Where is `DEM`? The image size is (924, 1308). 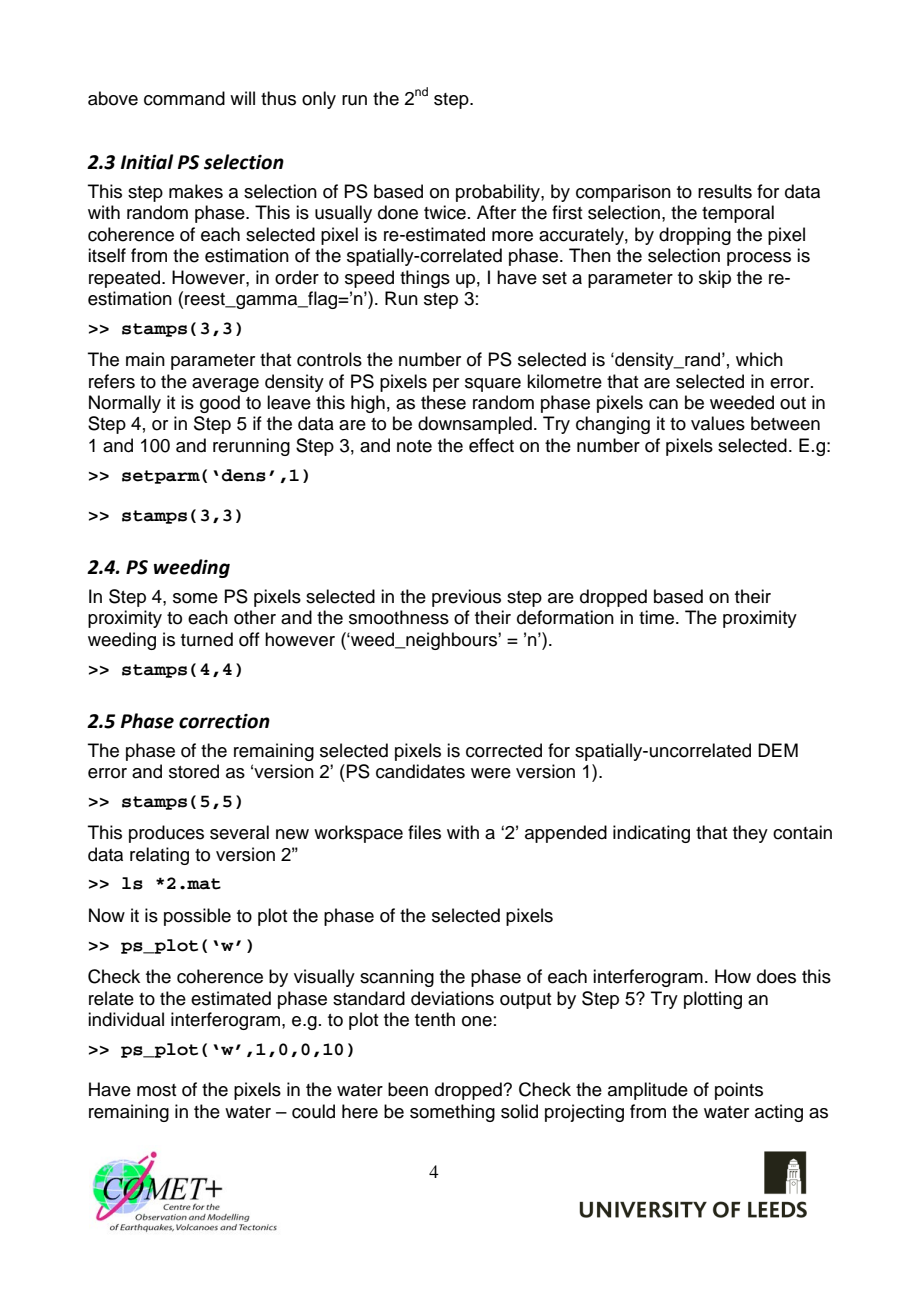 DEM is located at coordinates (778, 750).
